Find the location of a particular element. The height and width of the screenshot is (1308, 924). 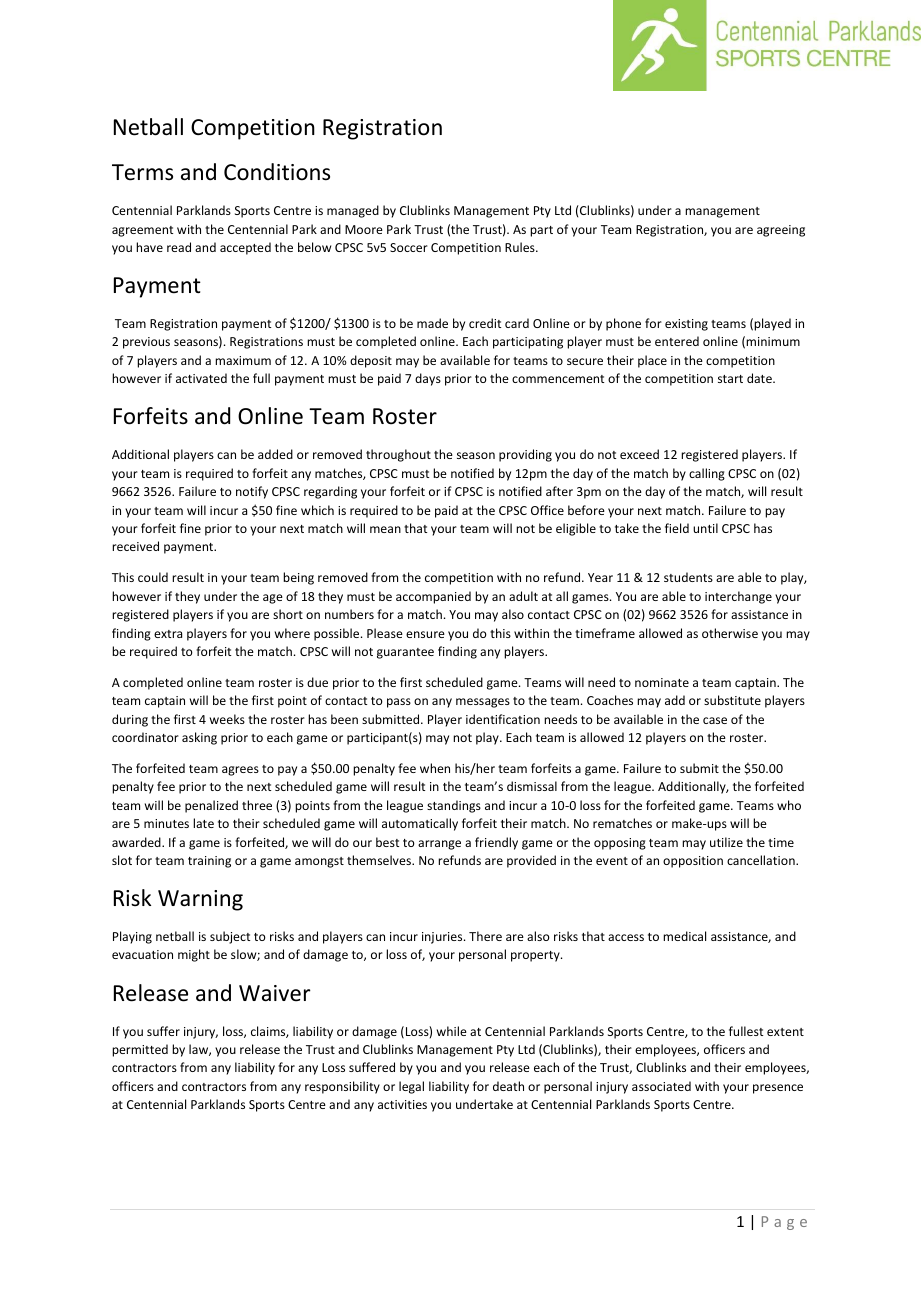

arrange is located at coordinates (439, 845).
